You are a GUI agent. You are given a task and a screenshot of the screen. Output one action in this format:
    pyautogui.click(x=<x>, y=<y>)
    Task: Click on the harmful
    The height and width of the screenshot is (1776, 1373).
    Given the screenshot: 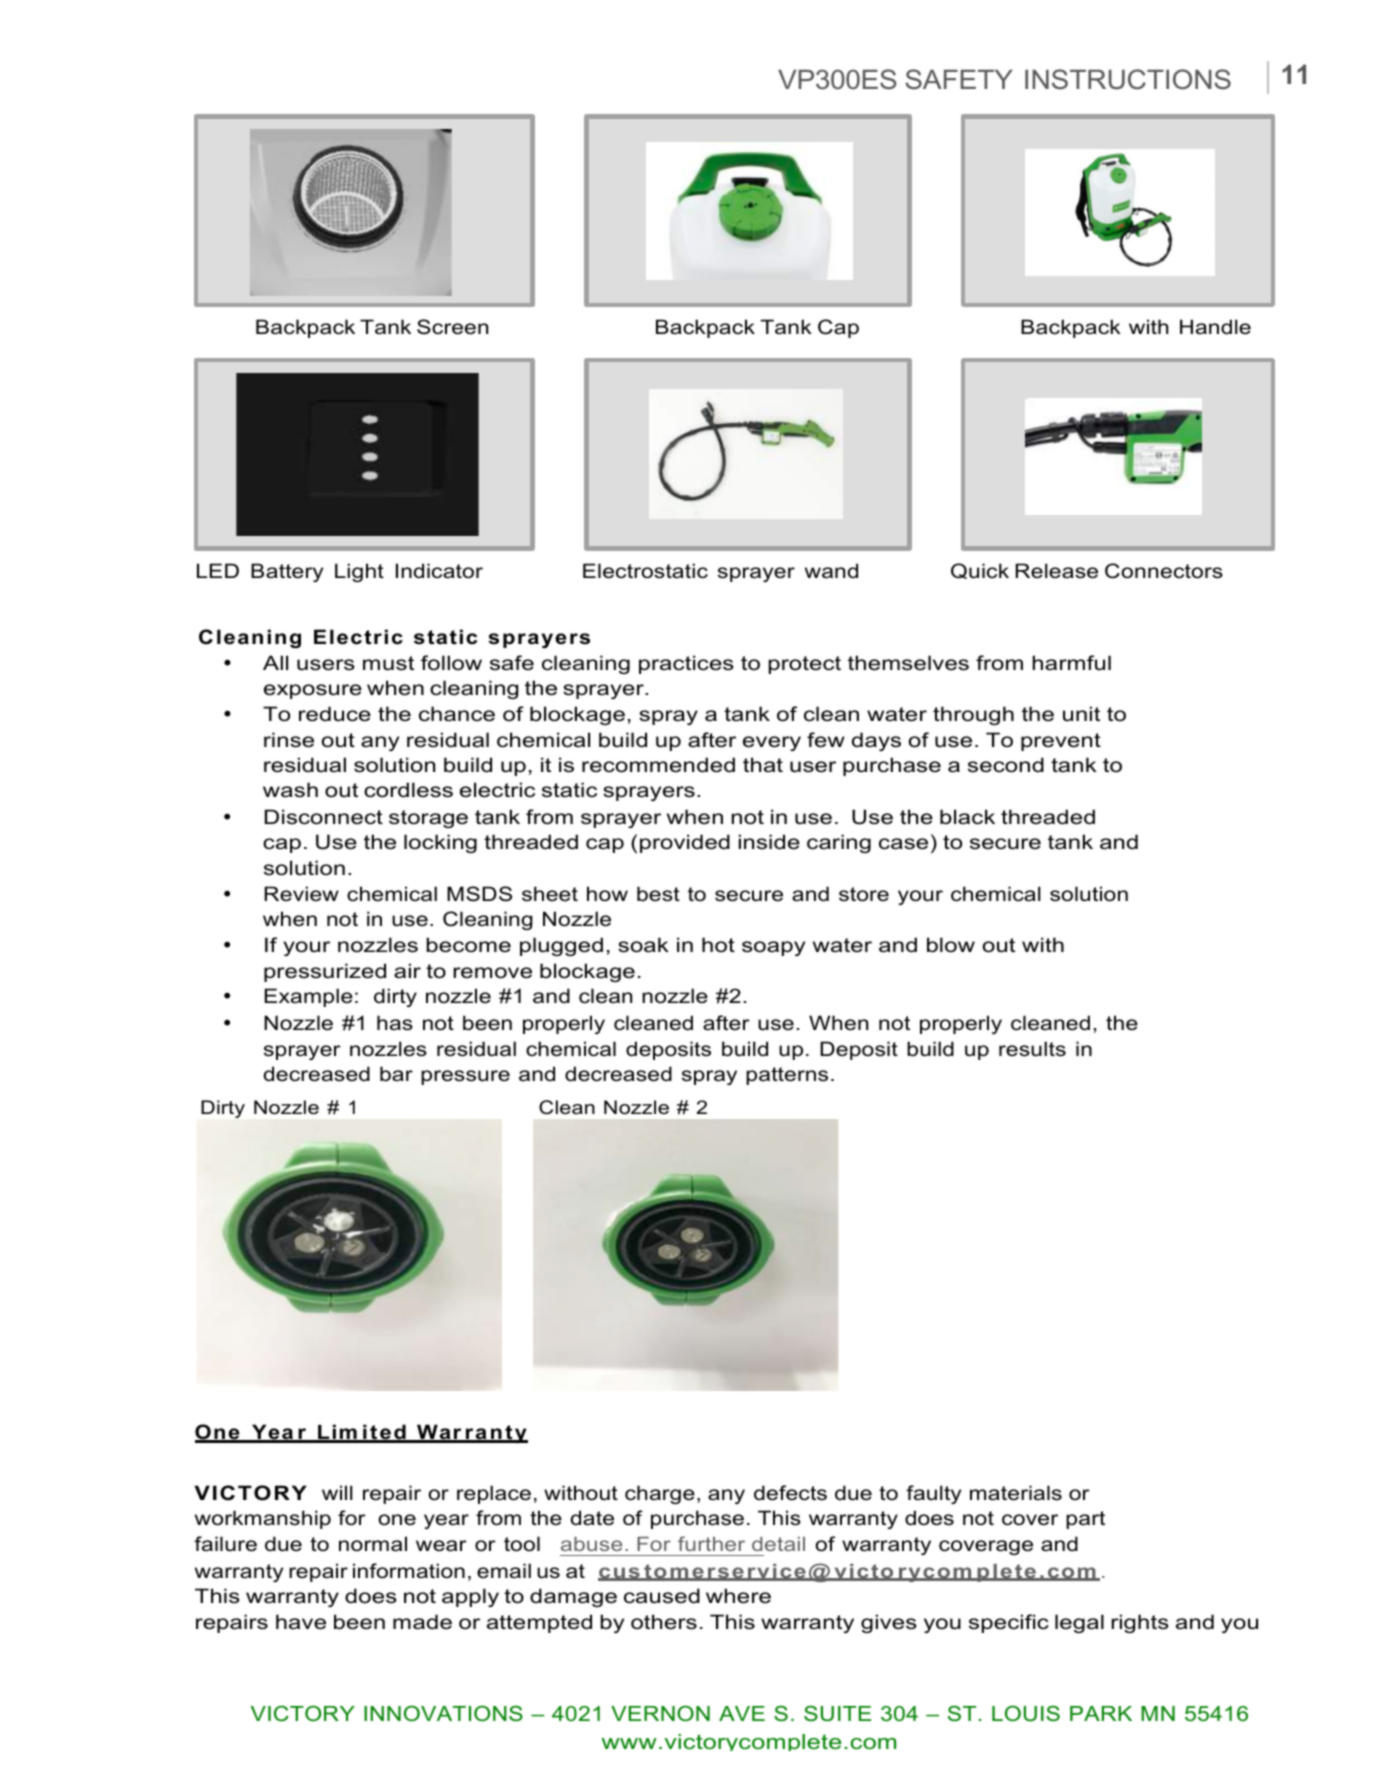 What is the action you would take?
    pyautogui.click(x=1072, y=663)
